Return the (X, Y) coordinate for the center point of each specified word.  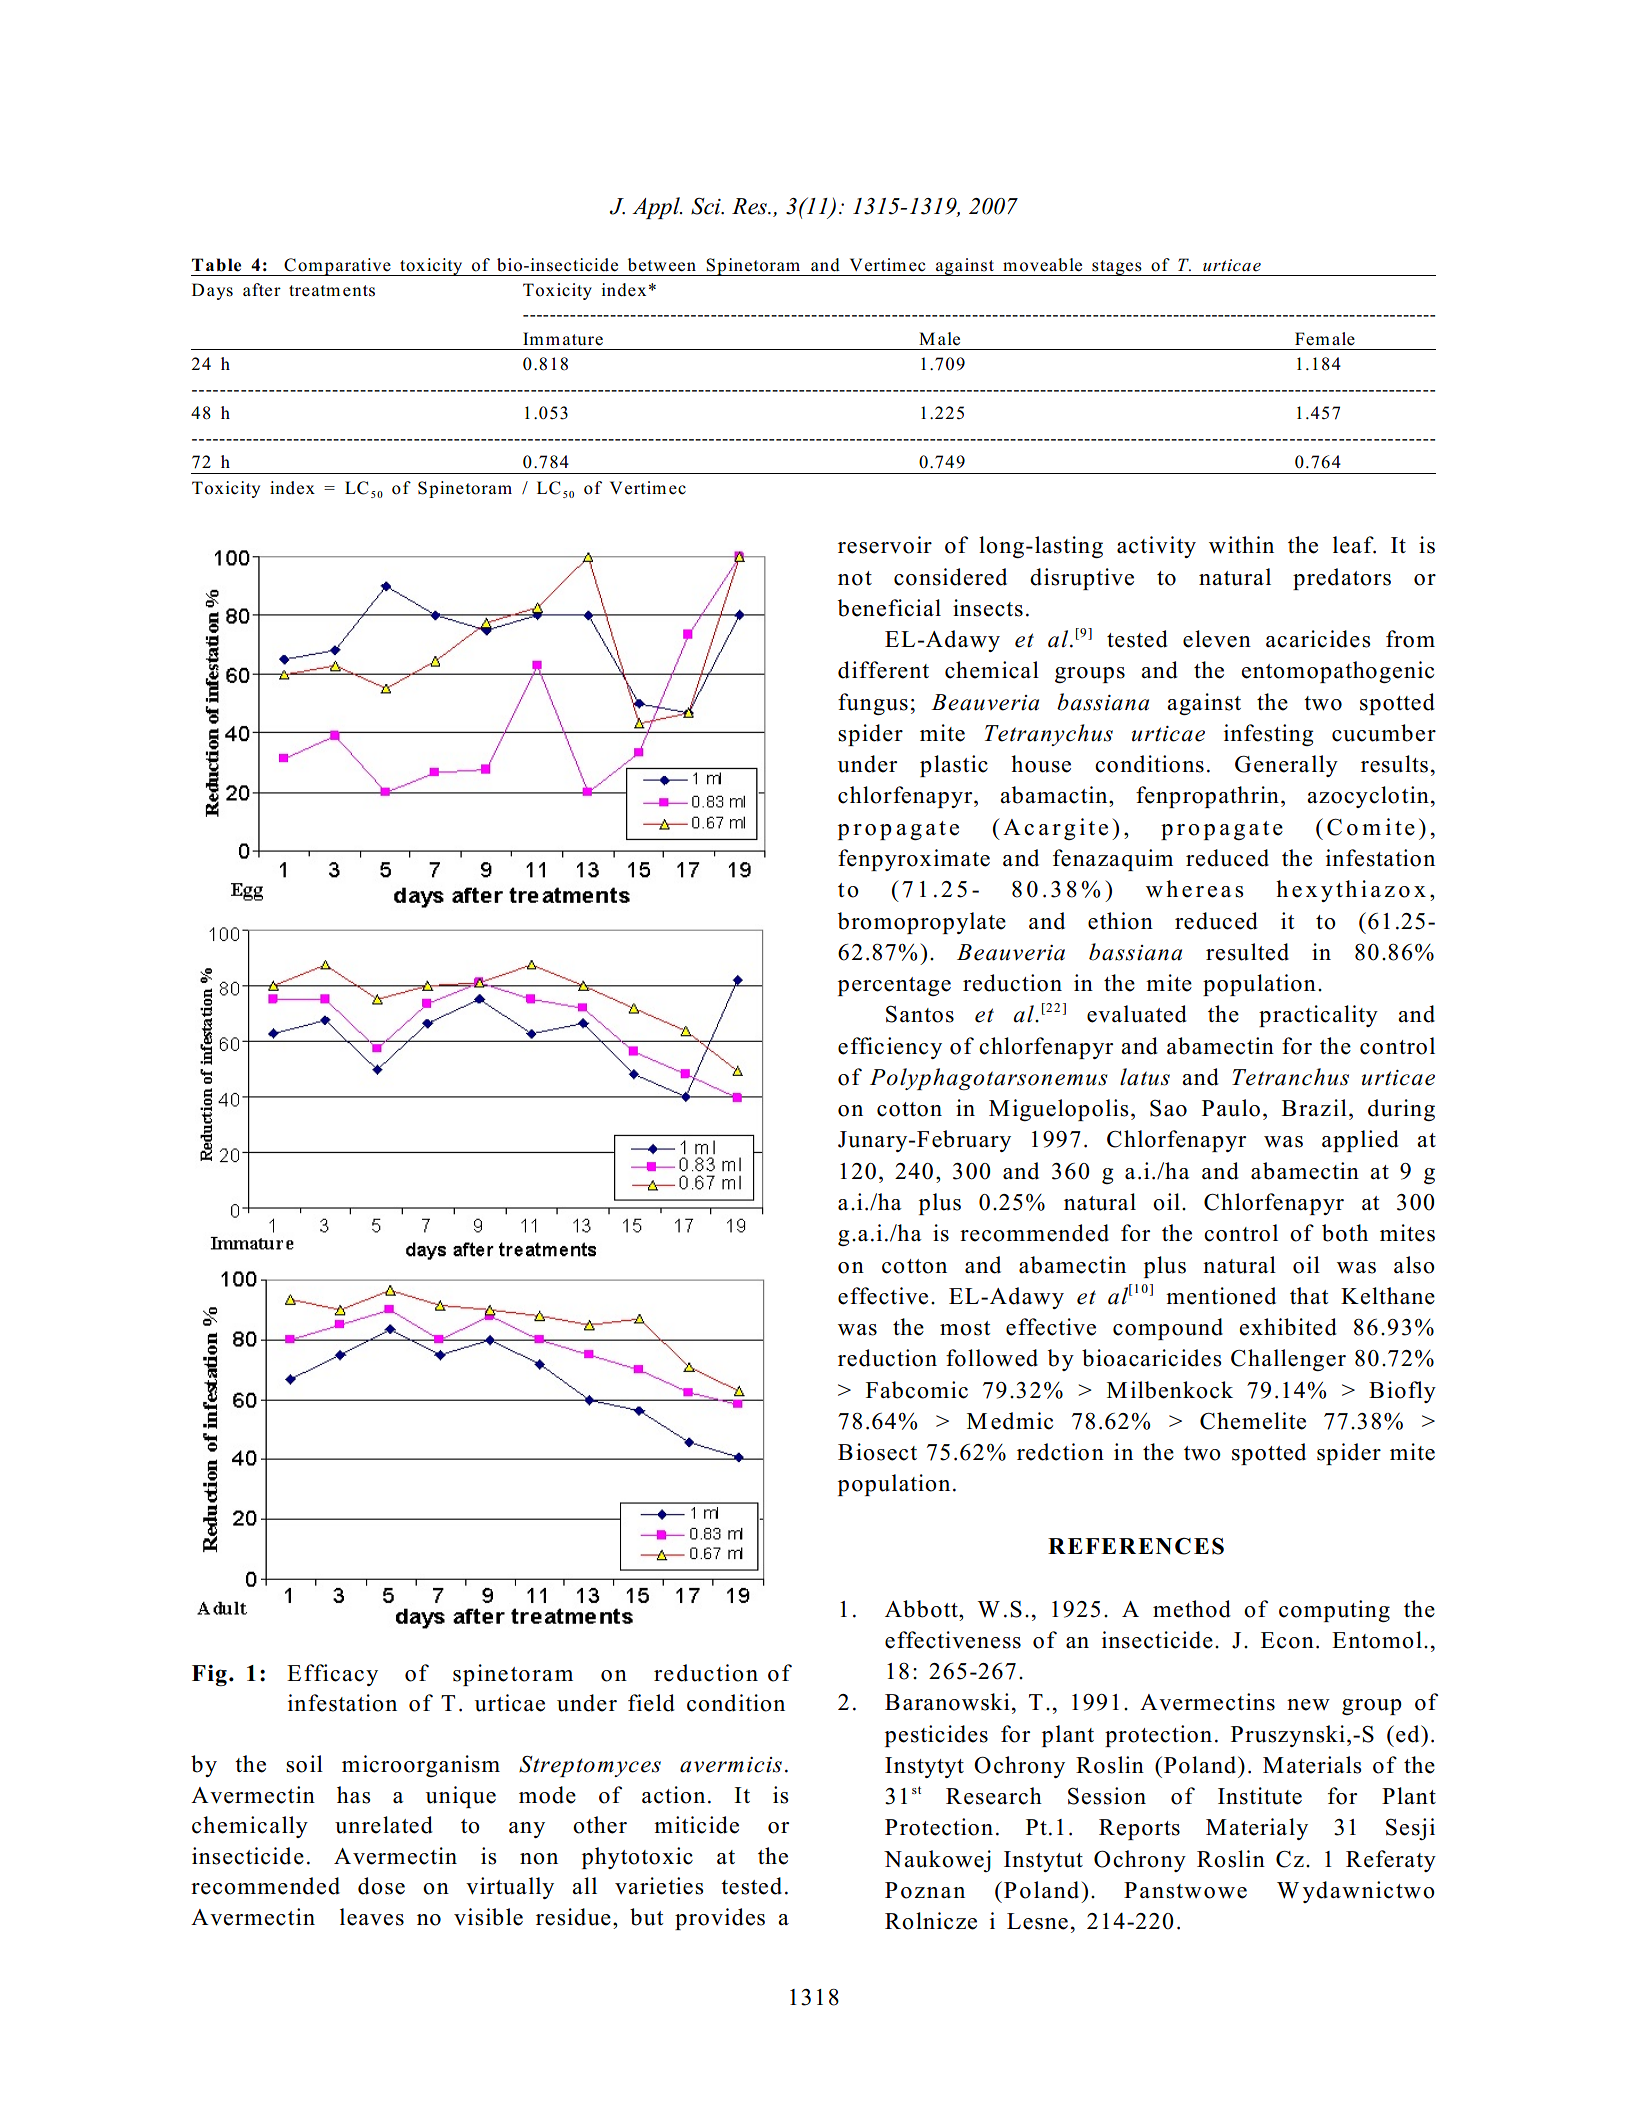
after (262, 290)
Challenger (1288, 1360)
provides (720, 1919)
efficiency (890, 1048)
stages (1117, 268)
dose (381, 1886)
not (855, 578)
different (883, 670)
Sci (707, 206)
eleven (1217, 639)
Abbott (922, 1609)
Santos (920, 1014)
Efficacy (332, 1675)
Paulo (1231, 1108)
